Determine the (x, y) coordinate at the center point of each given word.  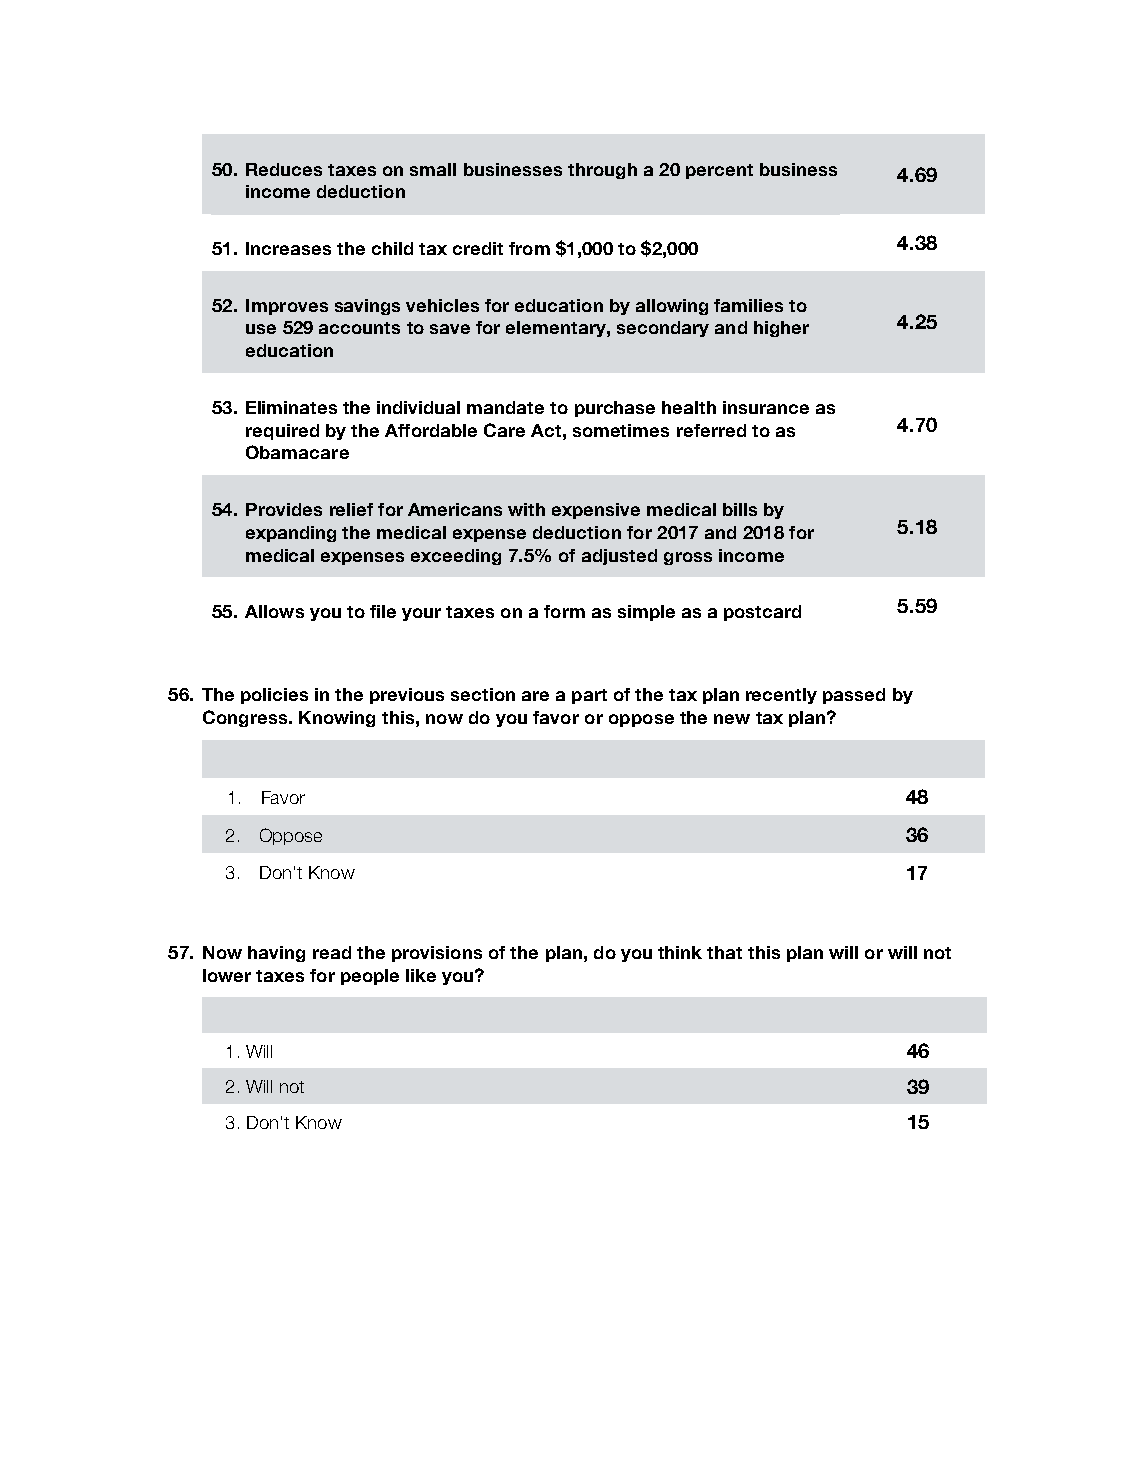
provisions (437, 954)
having (276, 954)
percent (719, 171)
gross (688, 558)
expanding (291, 534)
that (724, 952)
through (602, 171)
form (564, 611)
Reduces (284, 169)
